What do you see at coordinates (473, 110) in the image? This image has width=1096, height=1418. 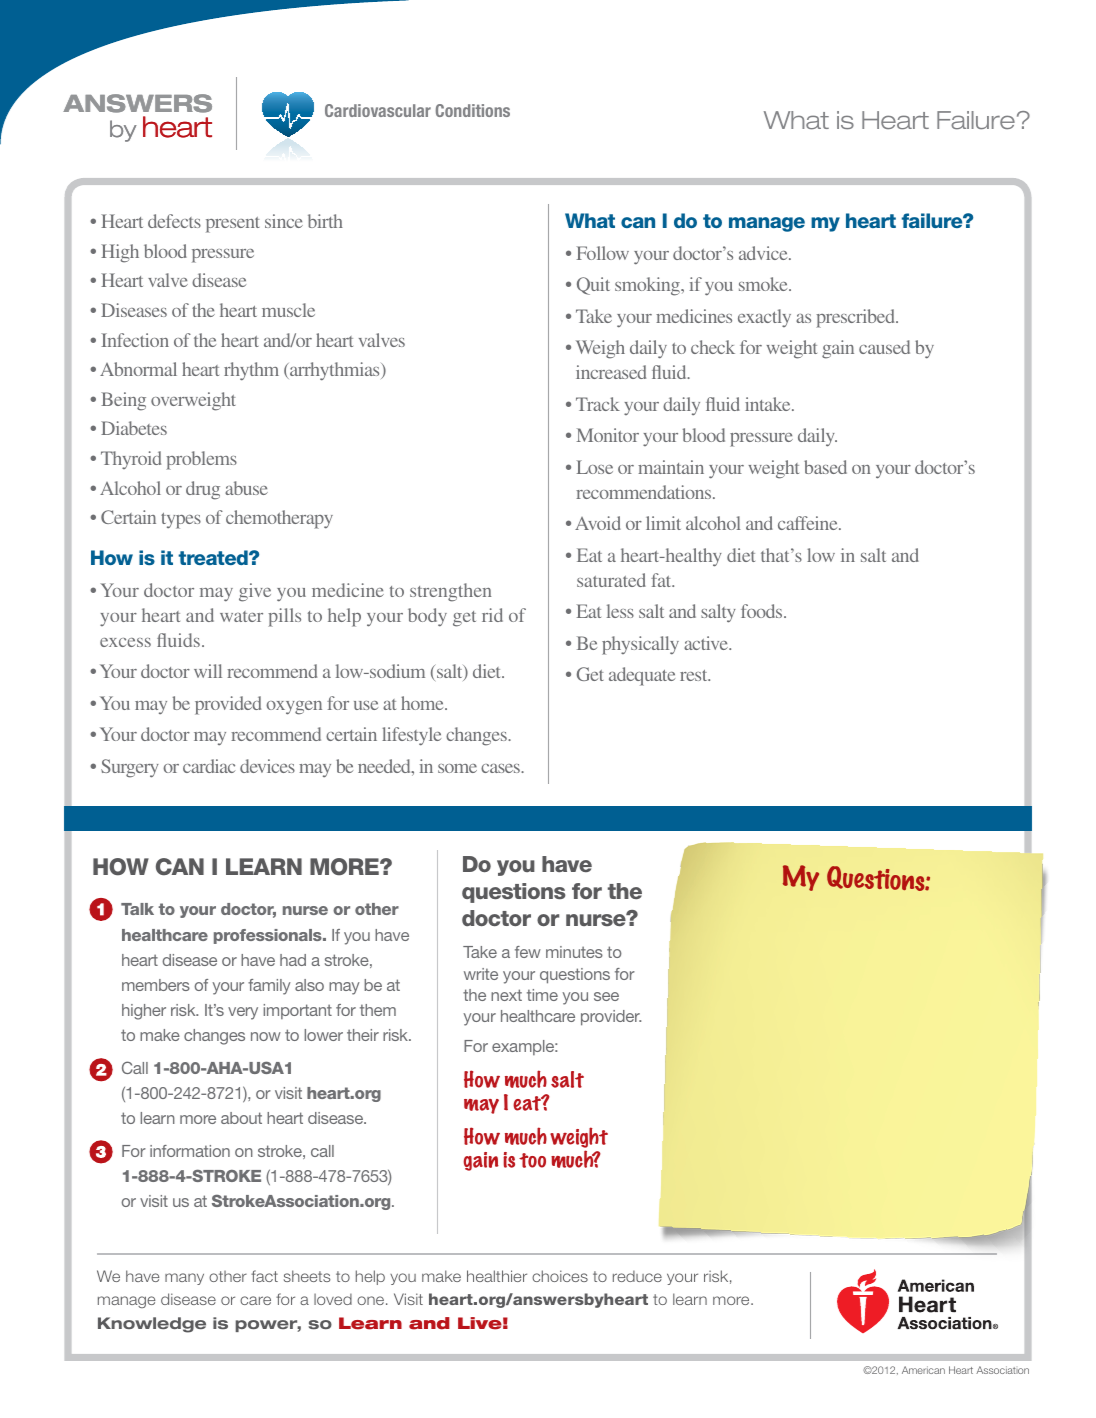 I see `Conditions` at bounding box center [473, 110].
